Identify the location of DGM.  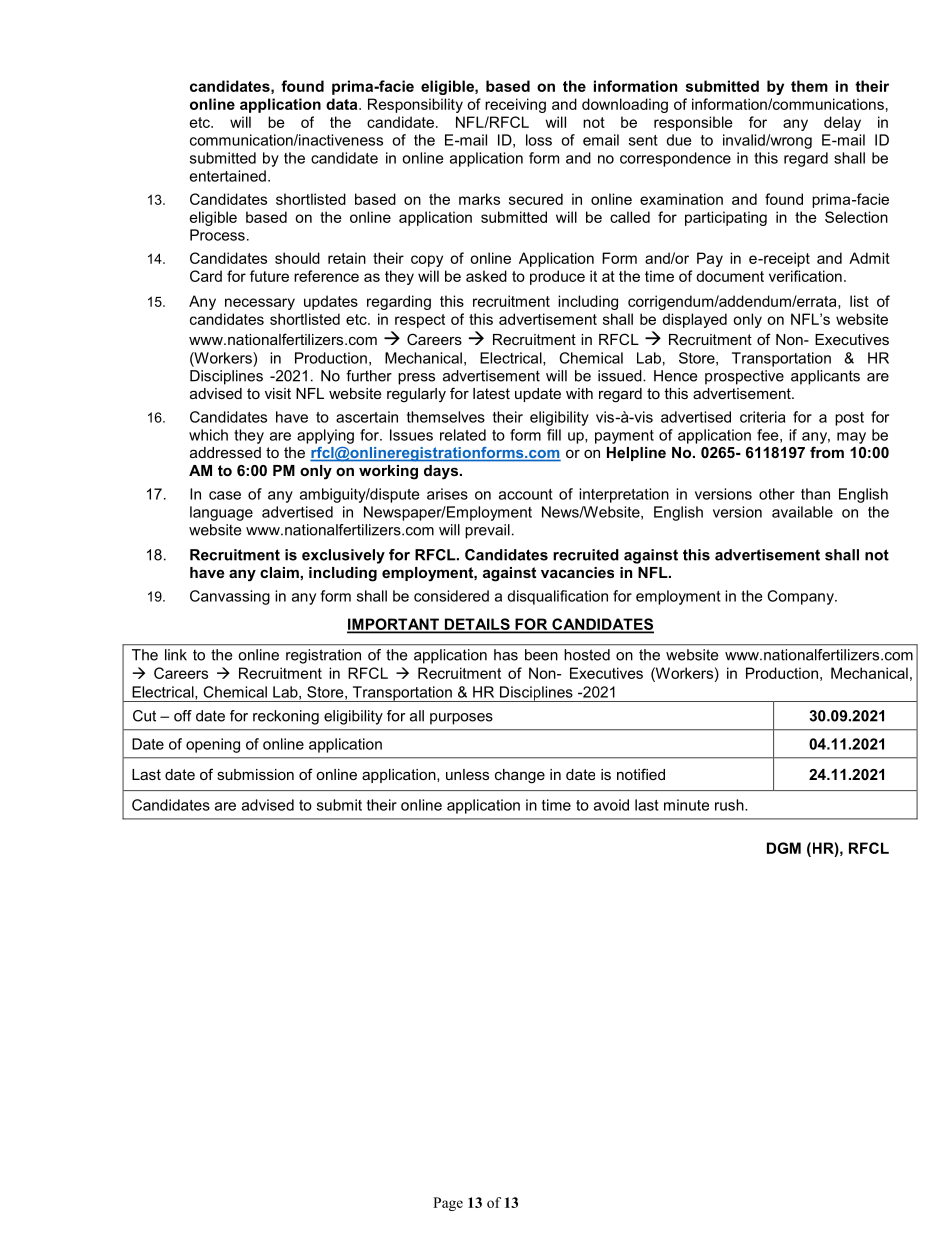
(784, 848).
